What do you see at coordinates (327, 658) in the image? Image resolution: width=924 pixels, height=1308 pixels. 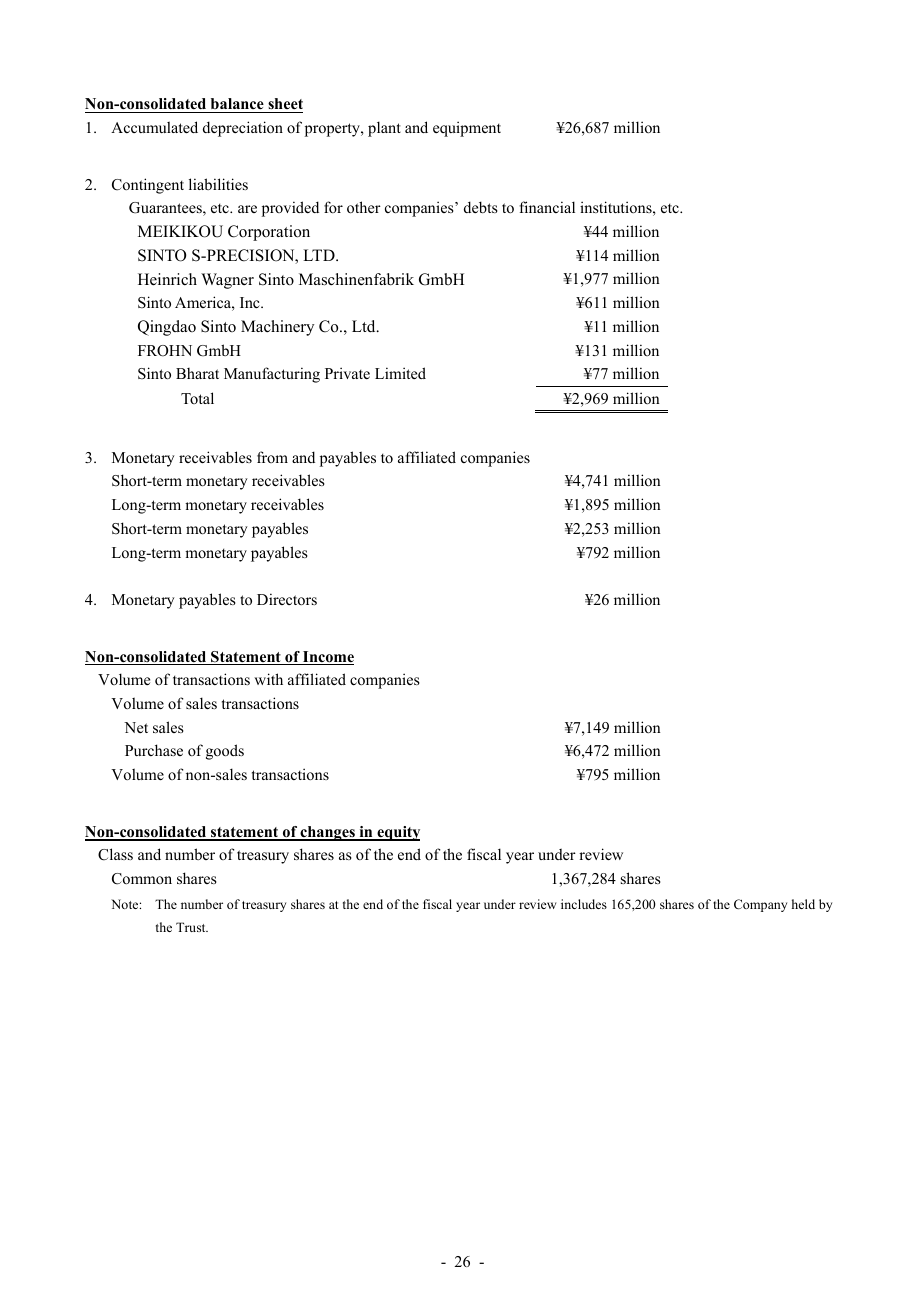 I see `Income` at bounding box center [327, 658].
